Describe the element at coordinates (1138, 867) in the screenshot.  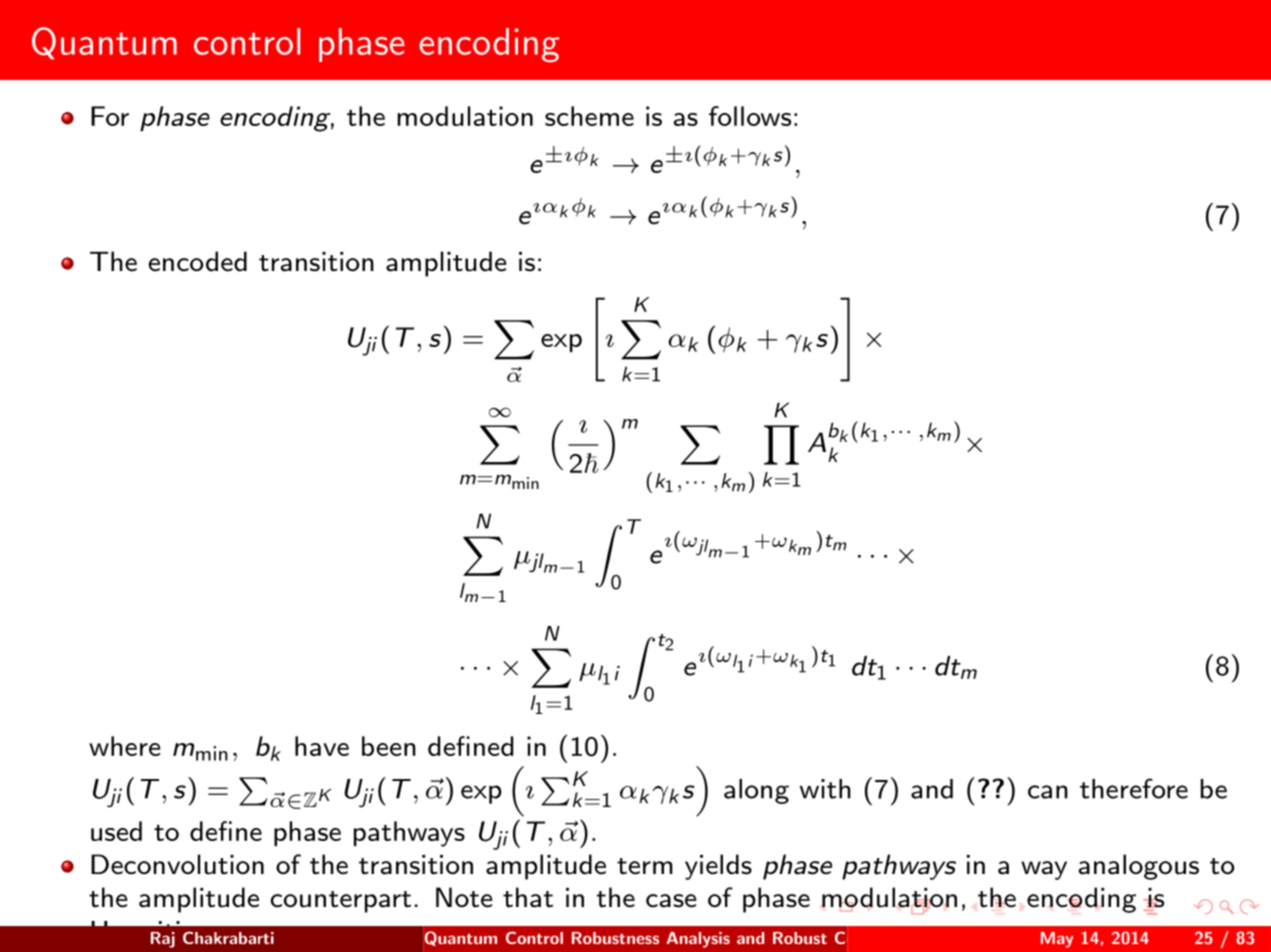
I see `analogous` at that location.
